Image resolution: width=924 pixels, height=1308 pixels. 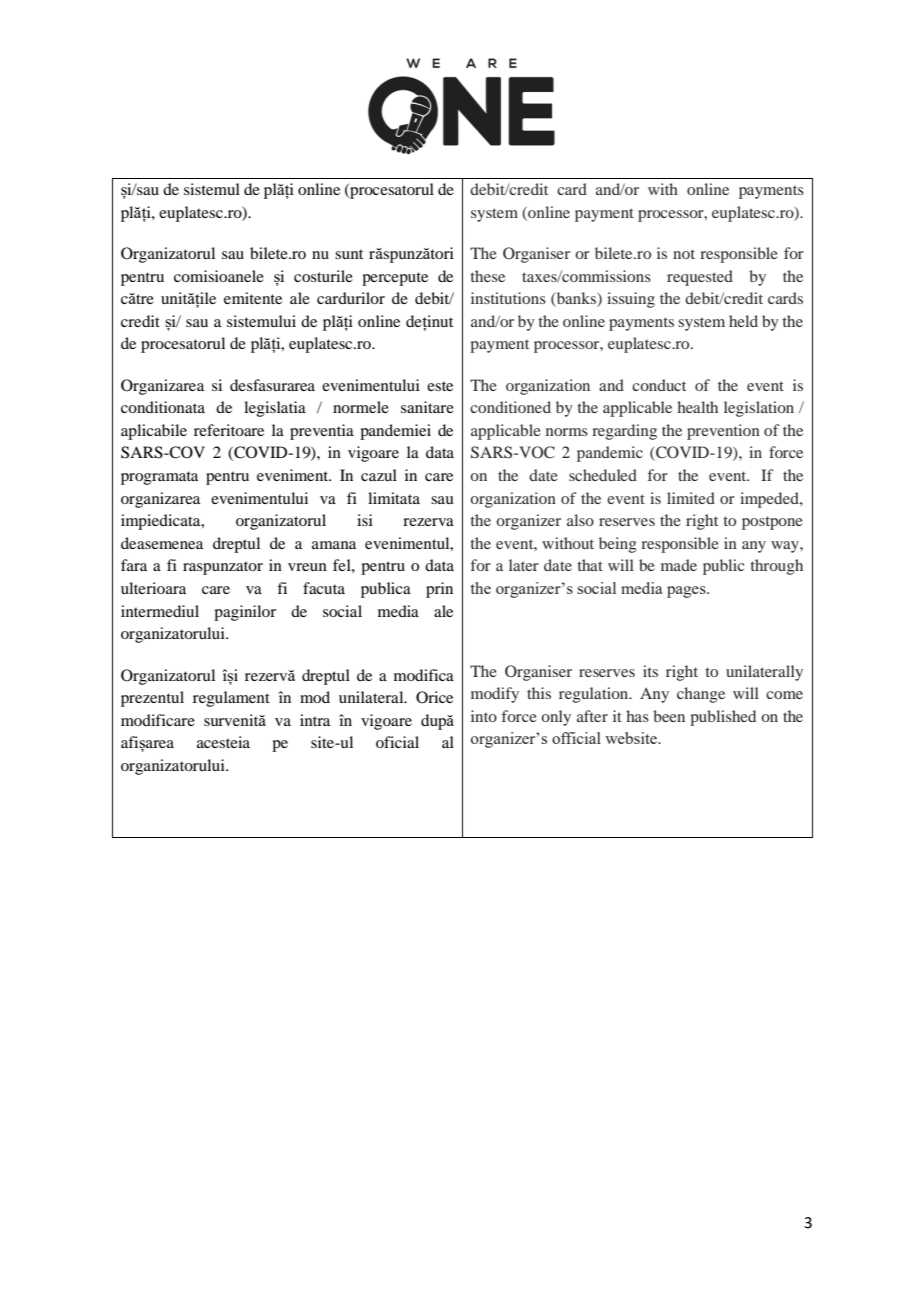 What do you see at coordinates (684, 254) in the screenshot?
I see `not` at bounding box center [684, 254].
